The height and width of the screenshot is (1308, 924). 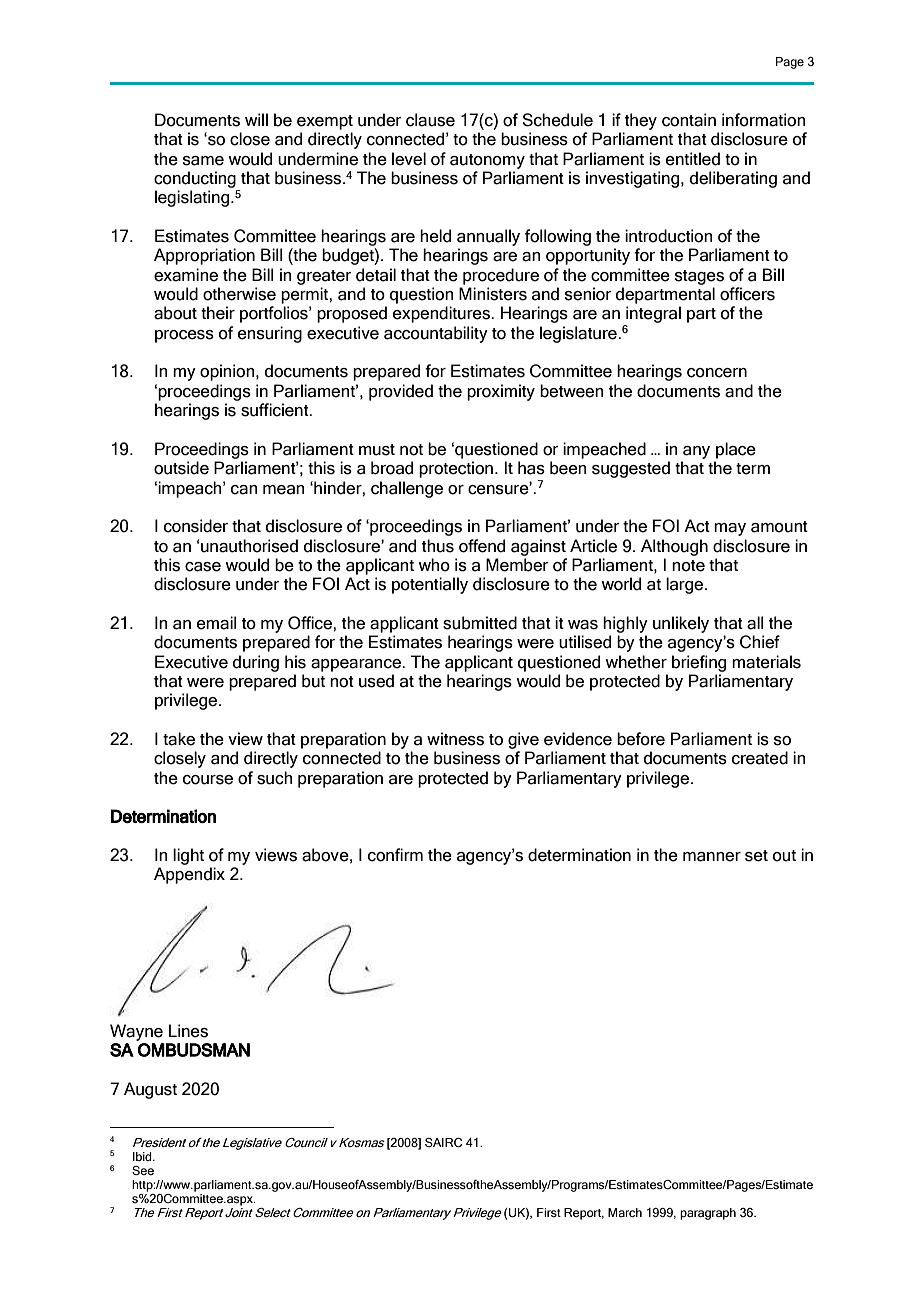 What do you see at coordinates (203, 161) in the screenshot?
I see `same` at bounding box center [203, 161].
